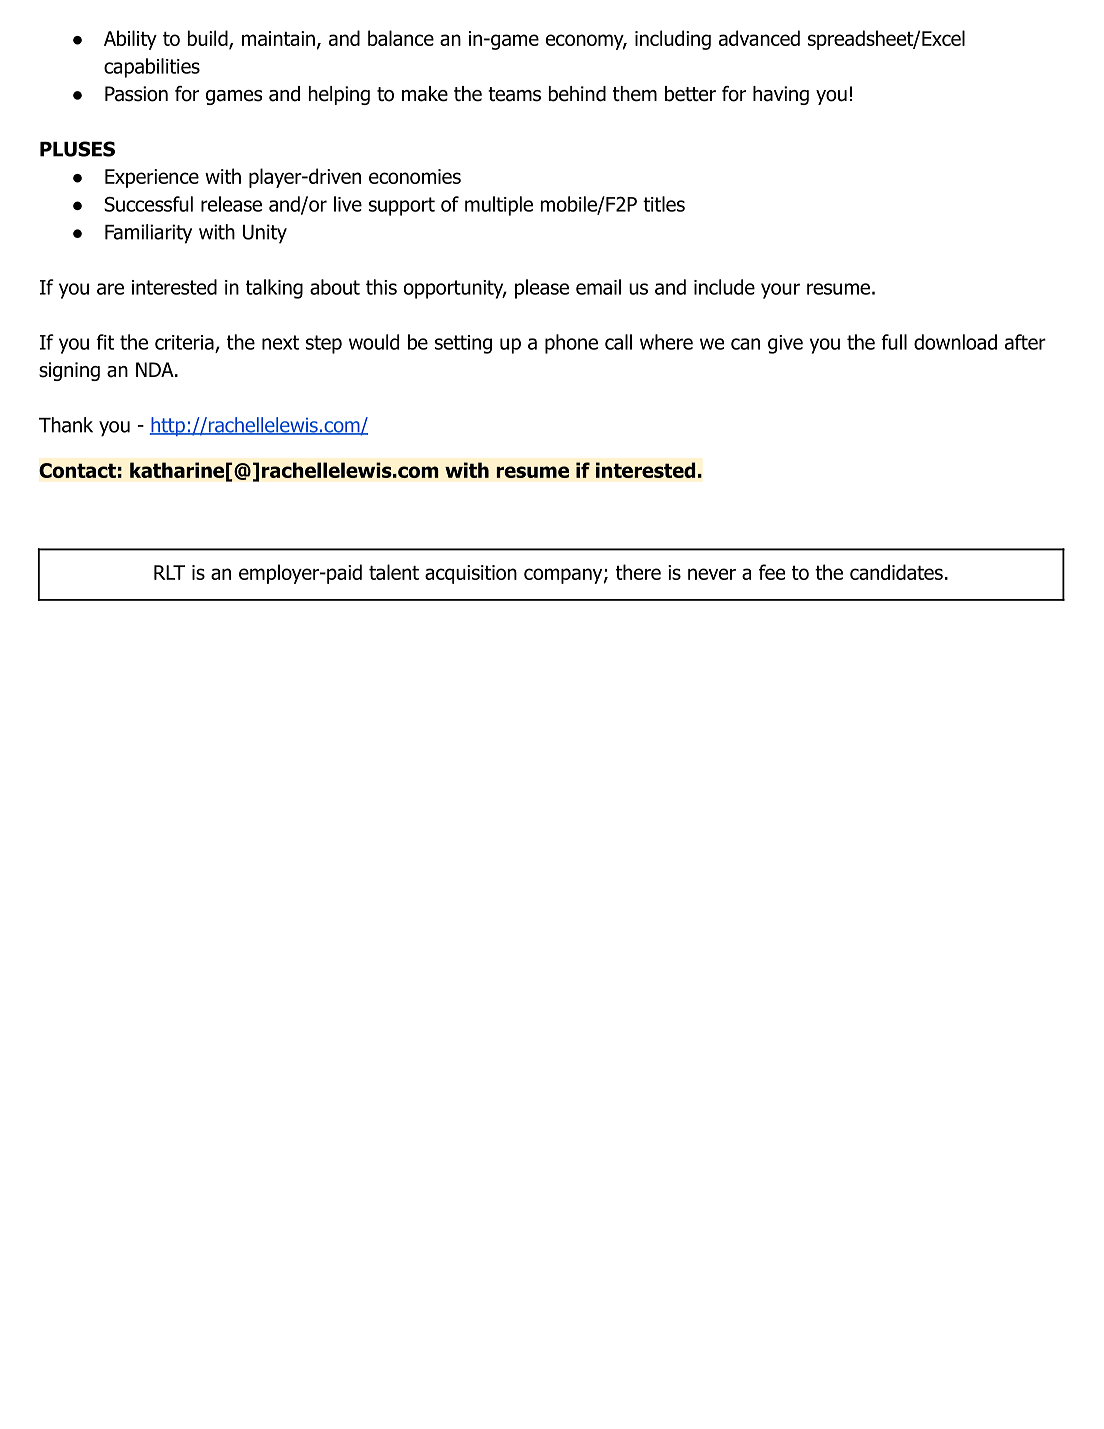  What do you see at coordinates (110, 289) in the document?
I see `are` at bounding box center [110, 289].
